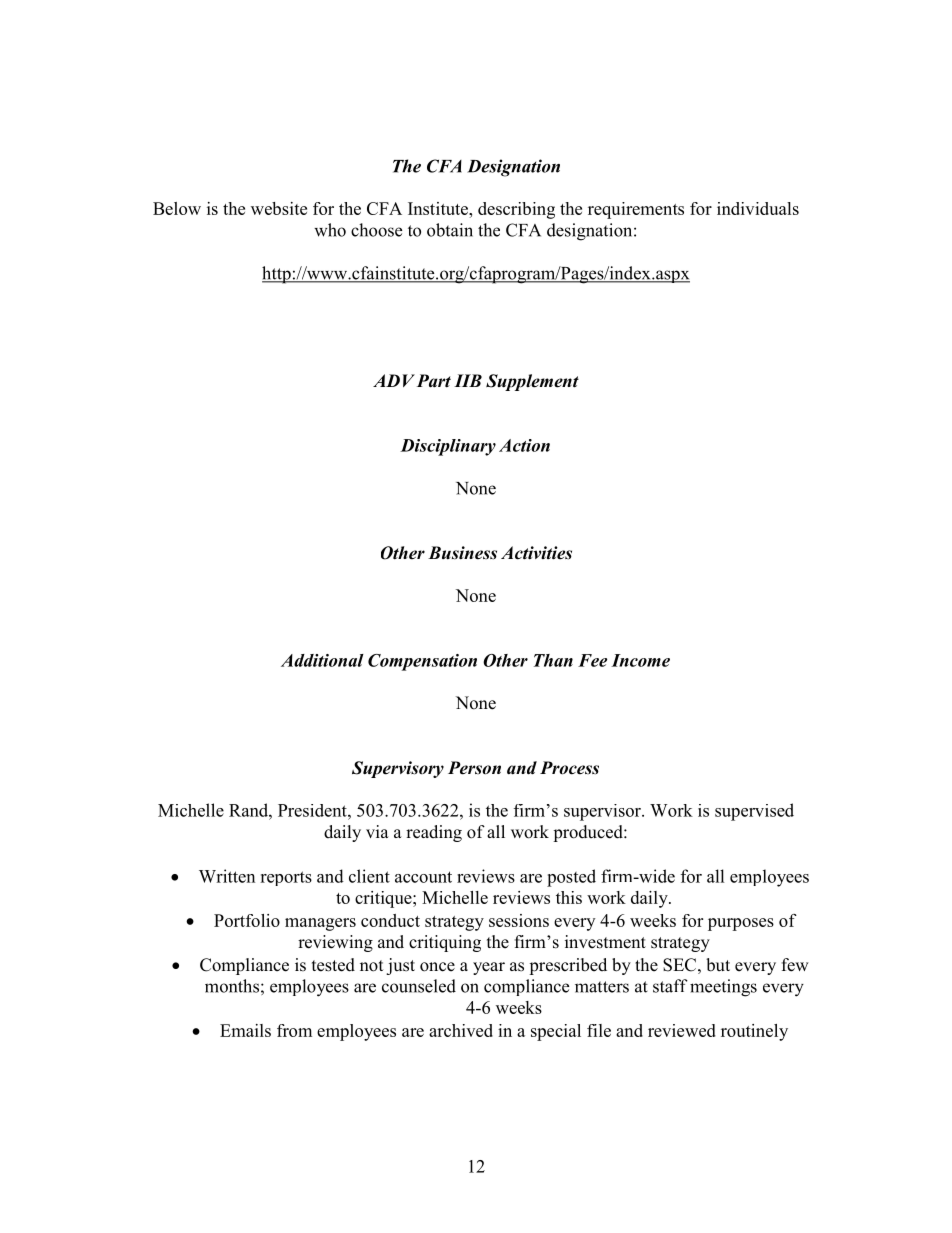  What do you see at coordinates (640, 660) in the screenshot?
I see `Income` at bounding box center [640, 660].
